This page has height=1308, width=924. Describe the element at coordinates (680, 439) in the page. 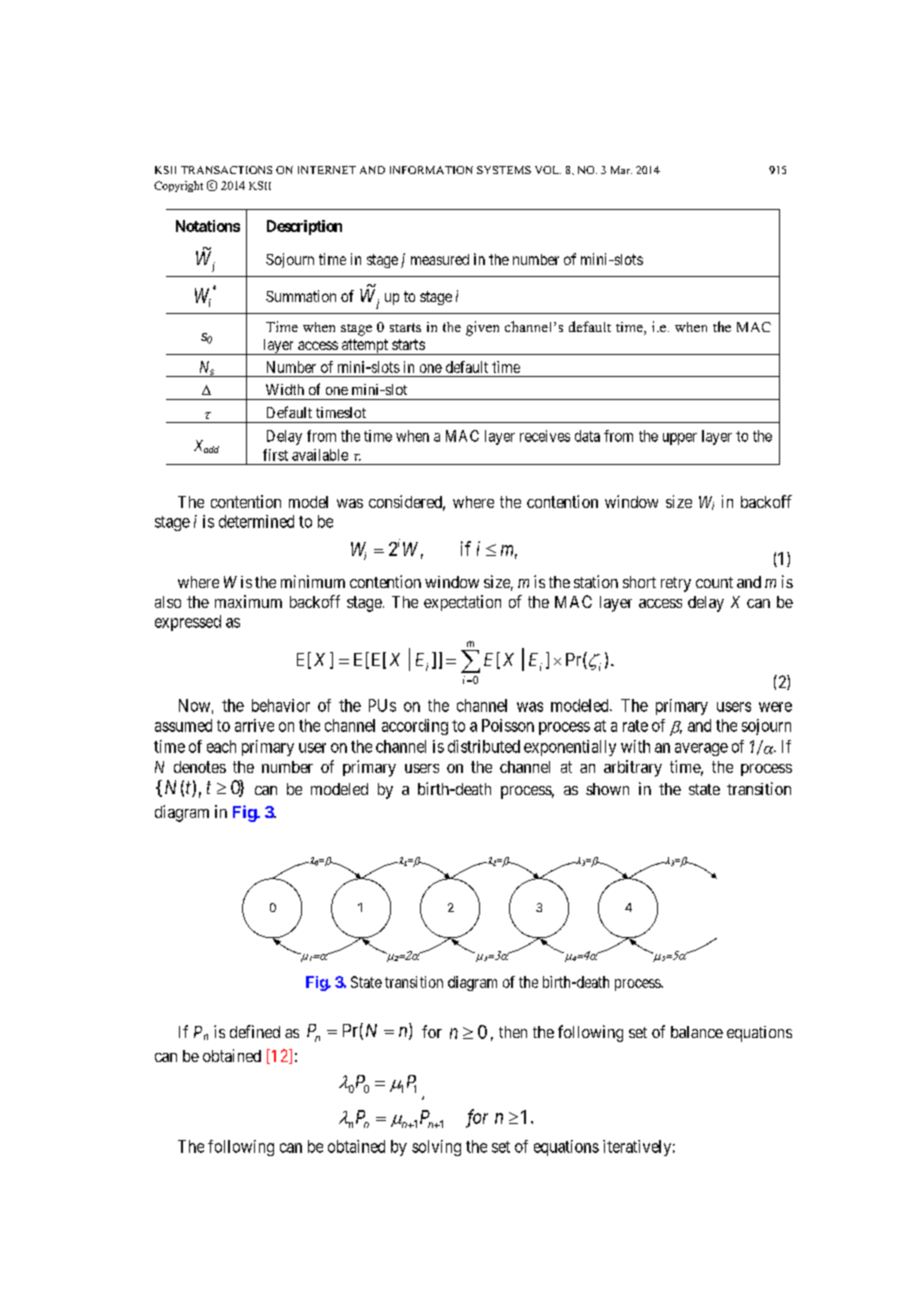

I see `upper` at that location.
